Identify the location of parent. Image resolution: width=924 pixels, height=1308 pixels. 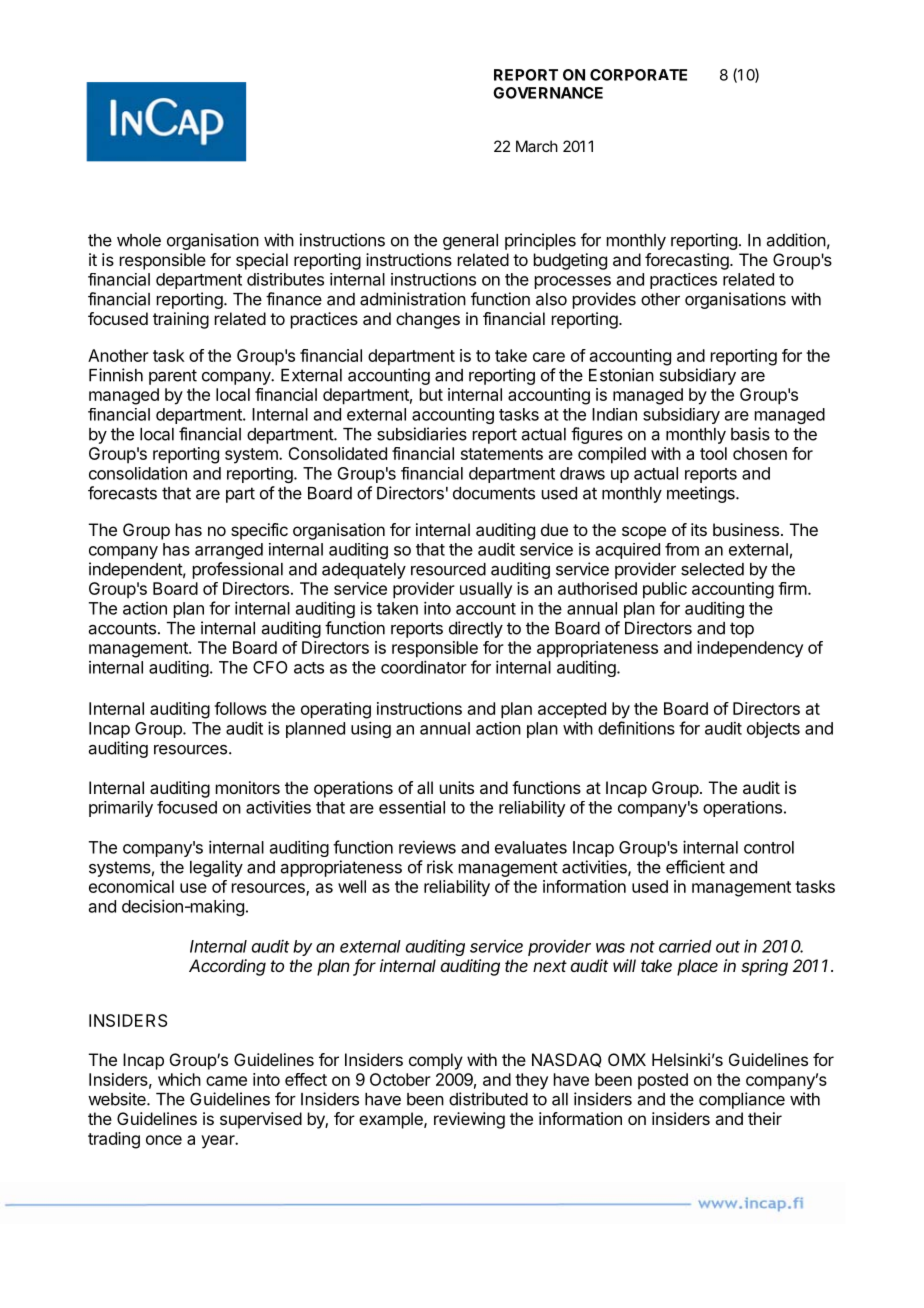
(173, 377).
